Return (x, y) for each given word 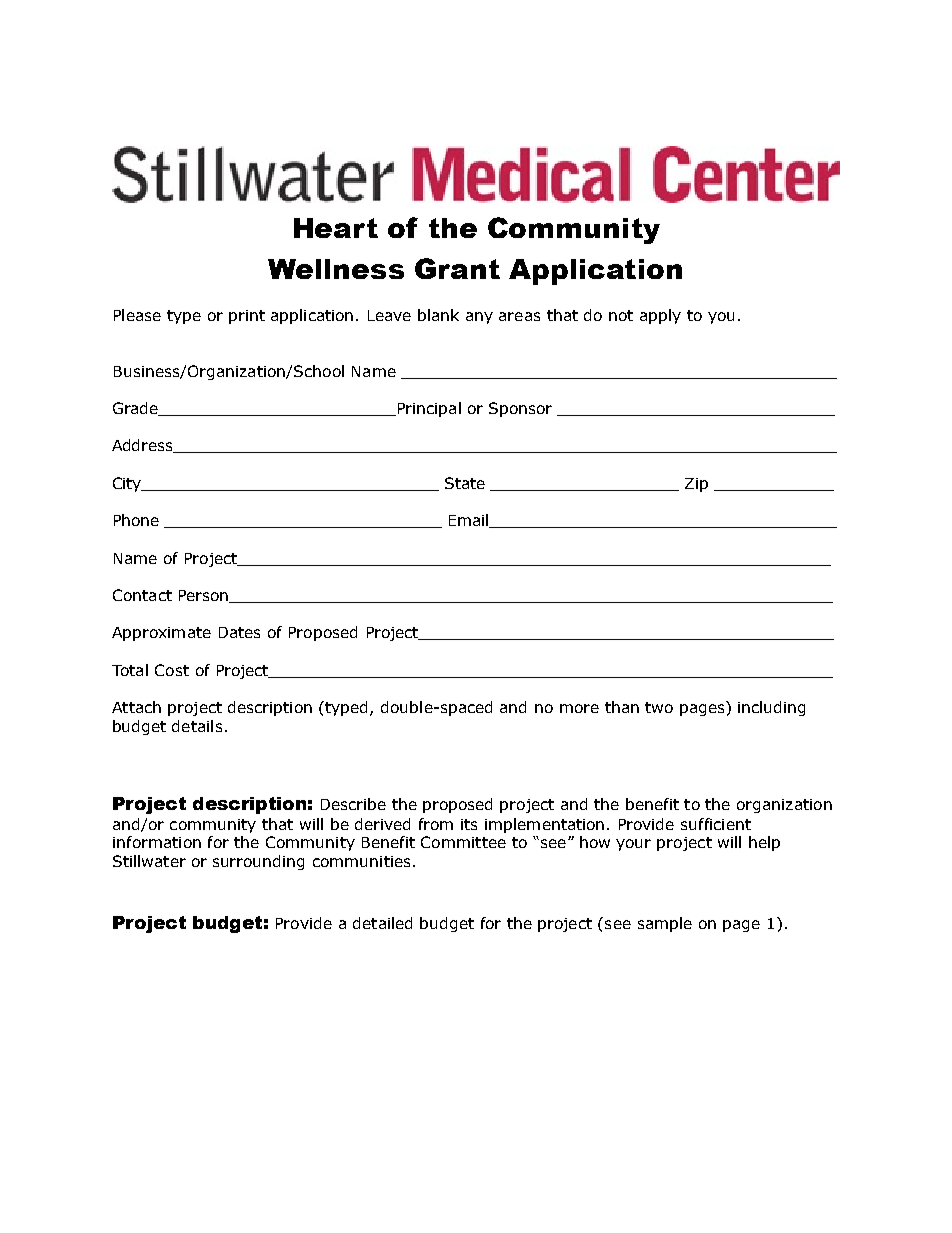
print (247, 317)
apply (660, 316)
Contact (142, 595)
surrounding (258, 862)
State (465, 483)
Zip (696, 485)
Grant (457, 268)
